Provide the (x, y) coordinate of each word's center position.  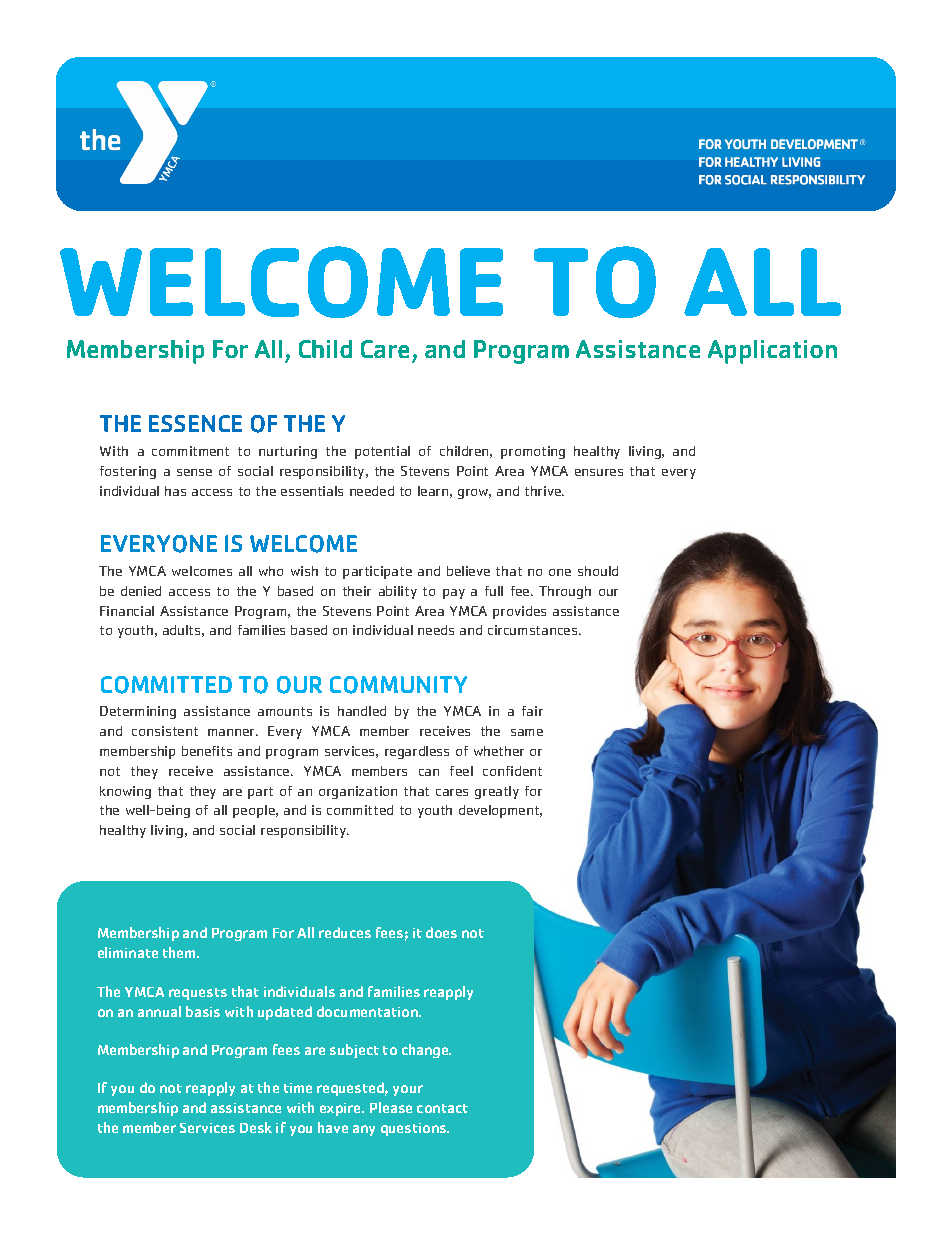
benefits (207, 751)
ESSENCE (195, 423)
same (527, 732)
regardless (417, 752)
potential (382, 452)
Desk (256, 1127)
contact (442, 1108)
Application (772, 352)
